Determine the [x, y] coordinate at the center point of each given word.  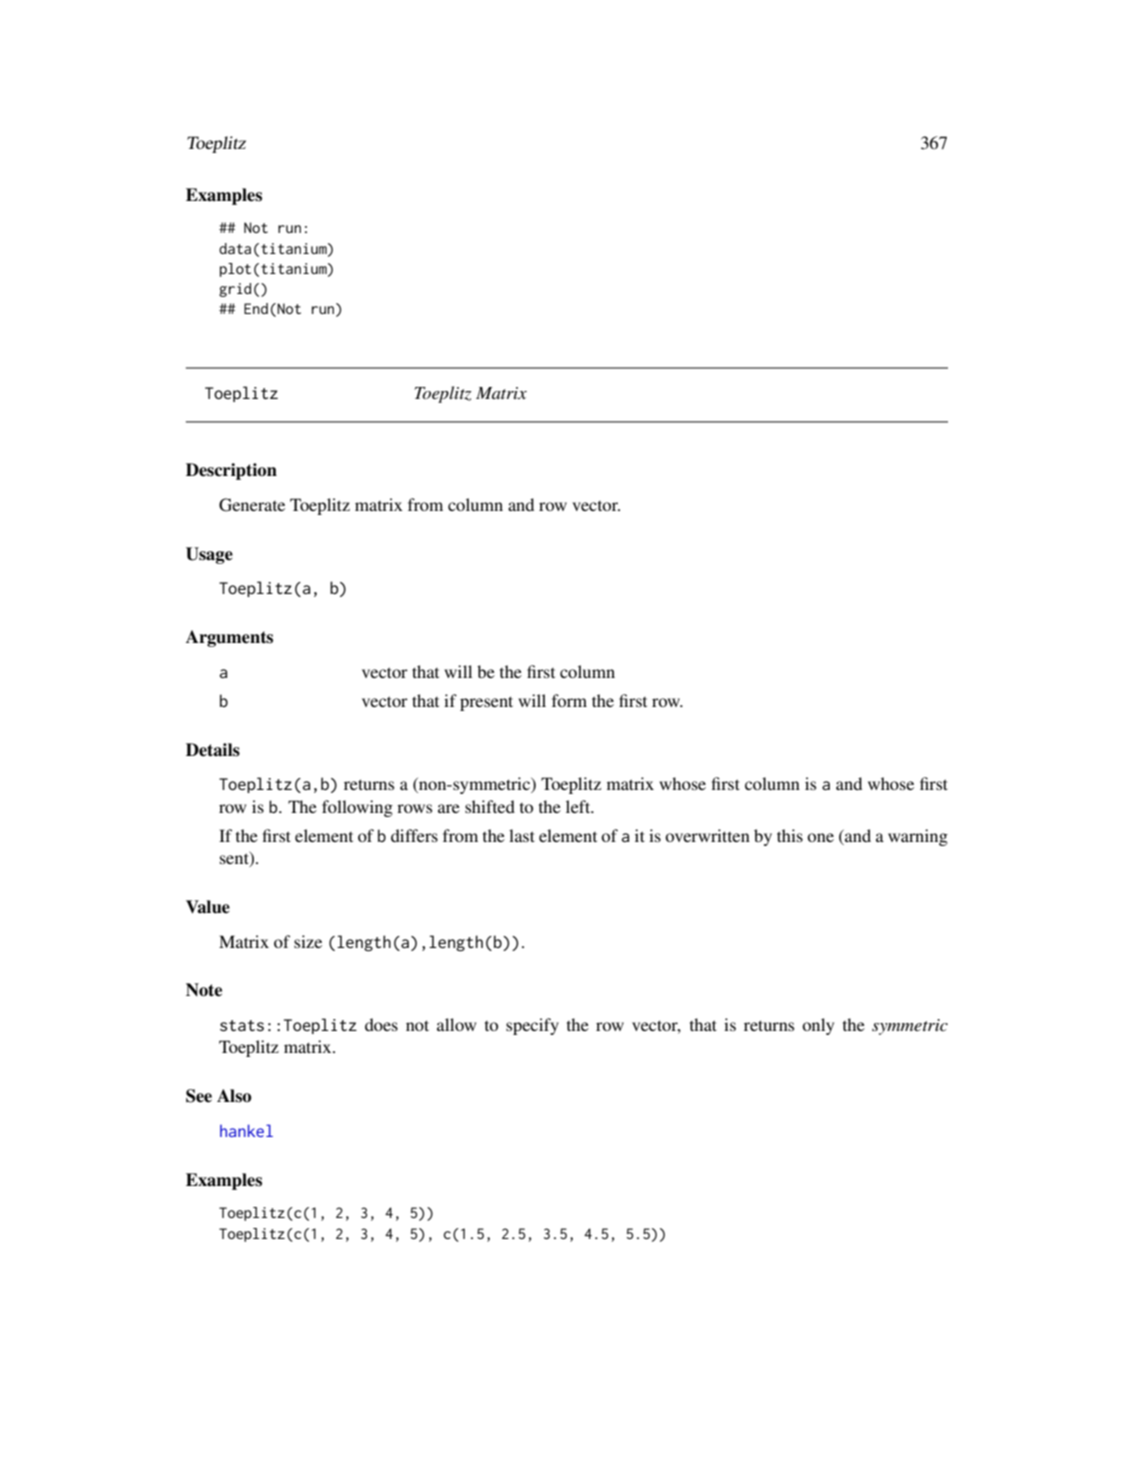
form [569, 700]
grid [235, 290]
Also [234, 1096]
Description [231, 471]
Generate [252, 505]
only [818, 1026]
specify [532, 1026]
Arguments [229, 638]
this [790, 835]
